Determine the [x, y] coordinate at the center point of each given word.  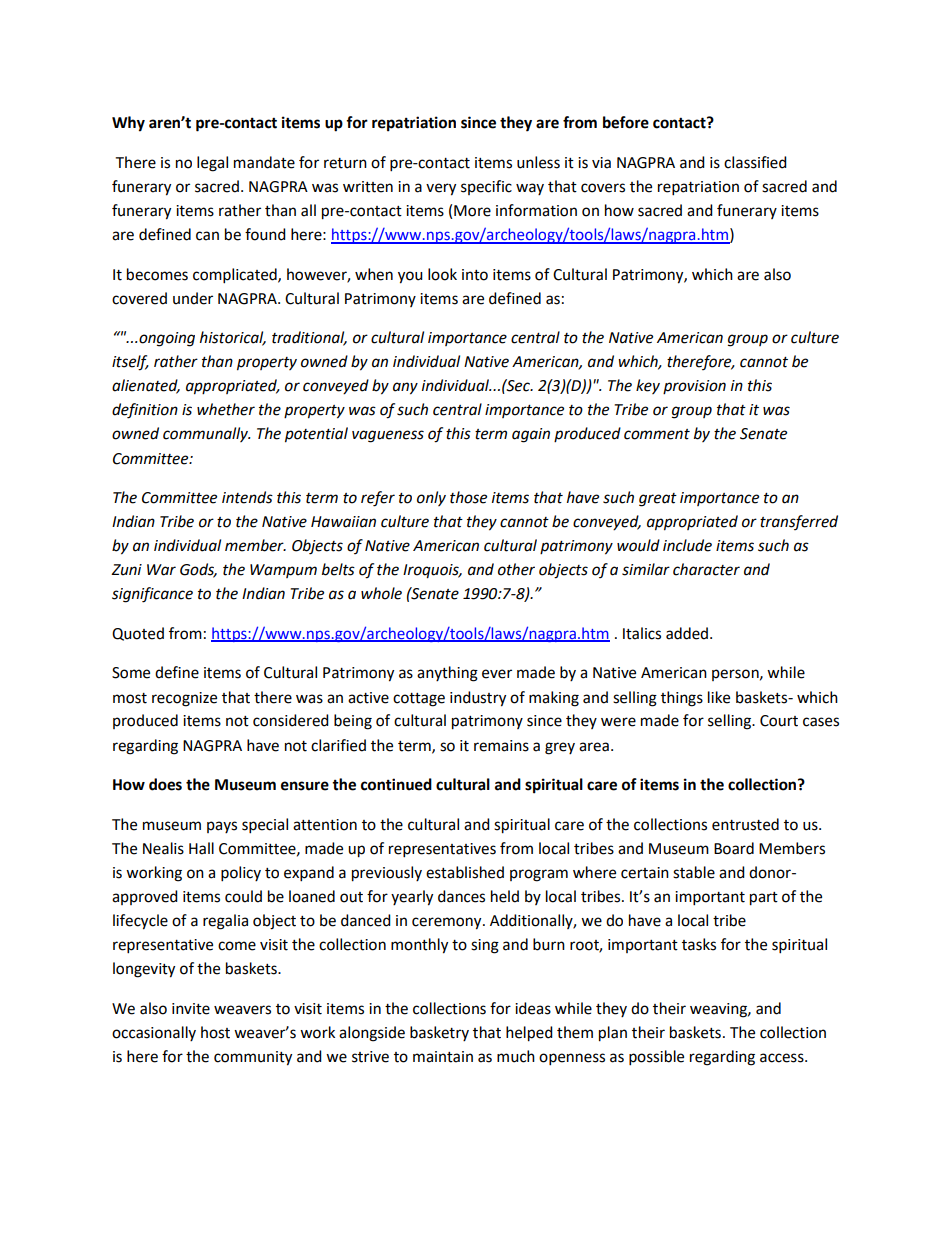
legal [212, 164]
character [706, 569]
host [215, 1032]
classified [755, 162]
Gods [198, 570]
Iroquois [432, 571]
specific [486, 187]
